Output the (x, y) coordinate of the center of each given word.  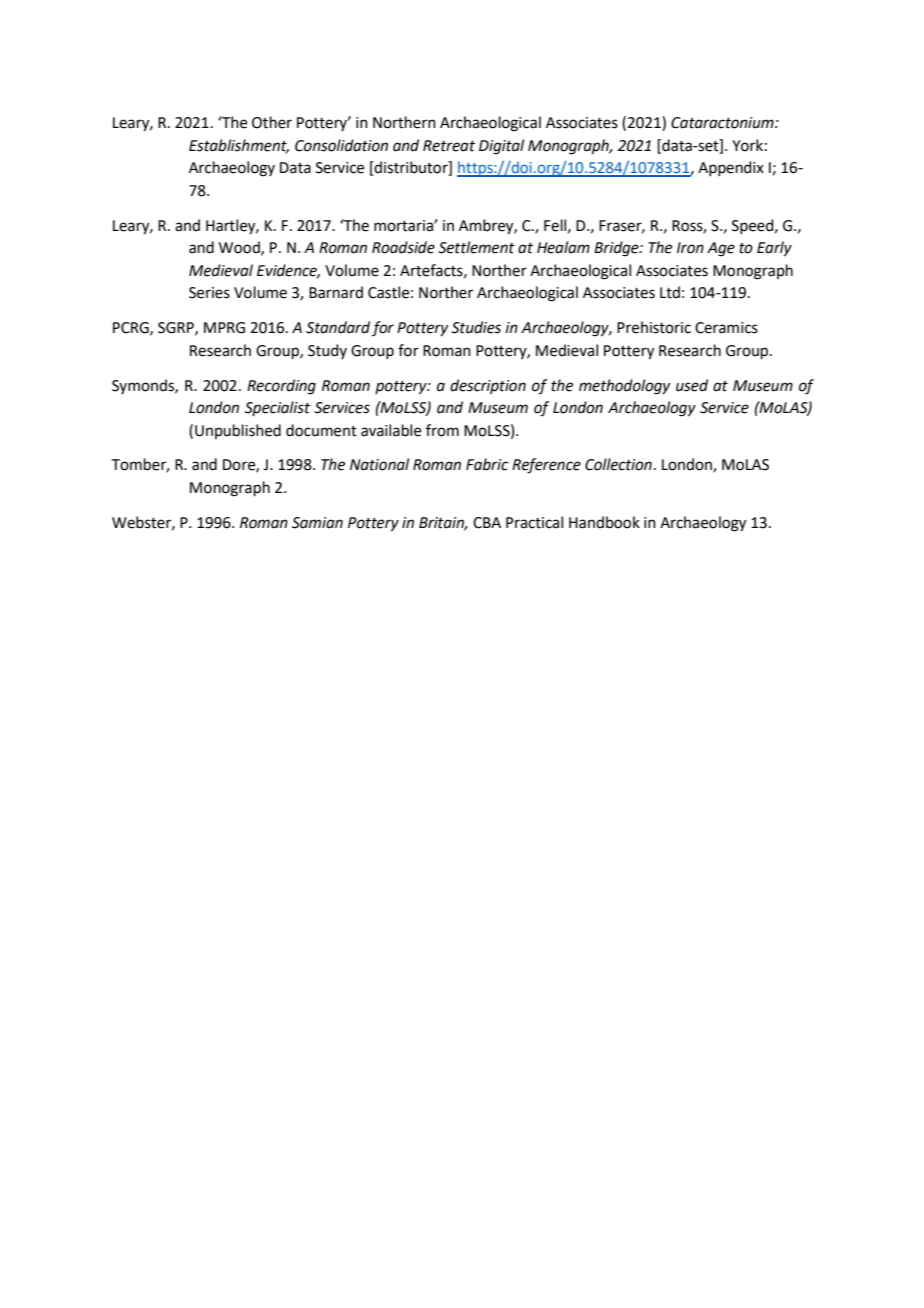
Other (272, 122)
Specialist (277, 408)
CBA (487, 523)
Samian (317, 523)
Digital (501, 147)
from (442, 430)
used (692, 385)
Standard (338, 327)
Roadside (403, 247)
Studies (476, 327)
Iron (690, 248)
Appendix (731, 168)
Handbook (604, 522)
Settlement (476, 247)
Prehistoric (654, 327)
